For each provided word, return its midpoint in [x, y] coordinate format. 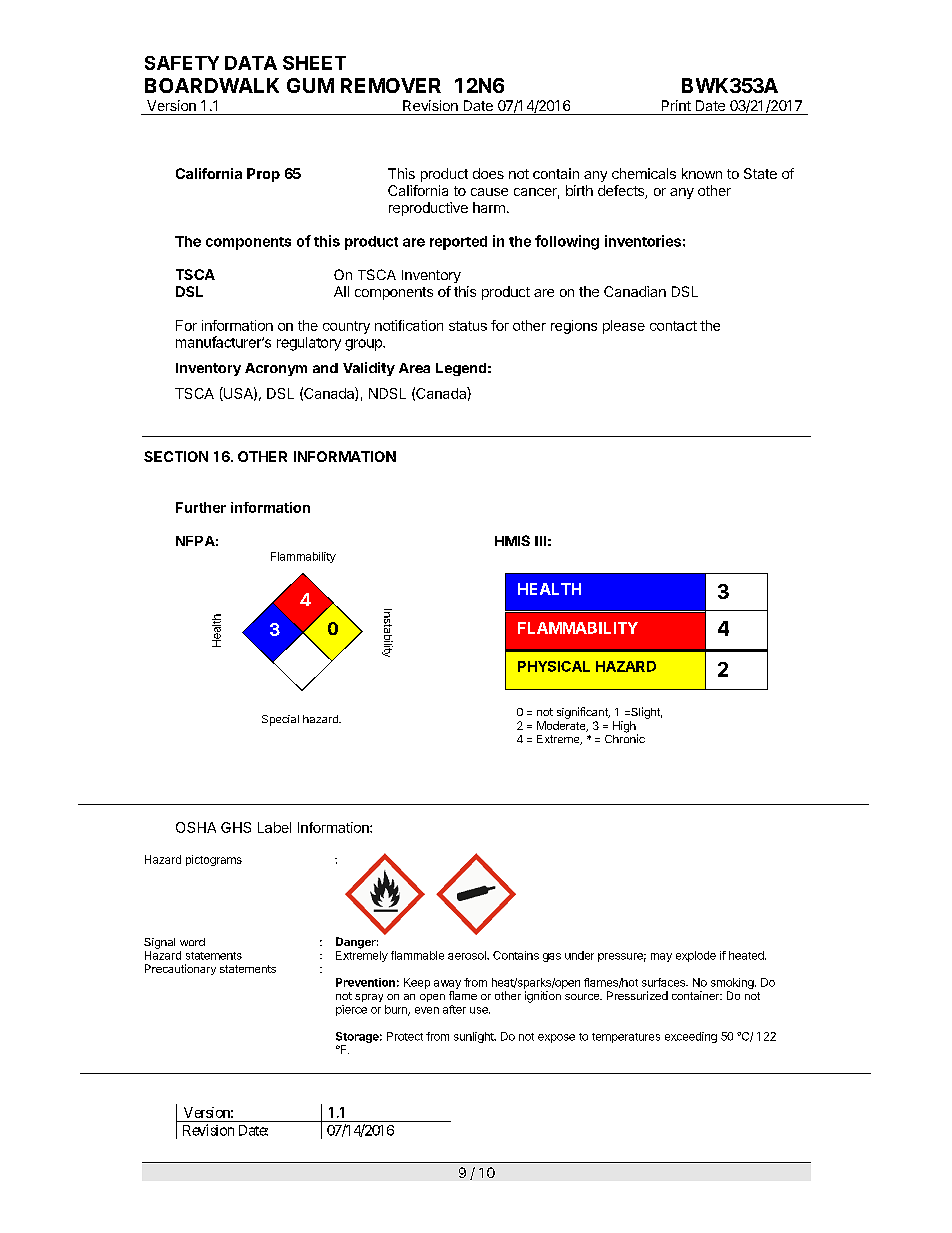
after [454, 1009]
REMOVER [391, 85]
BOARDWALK [212, 85]
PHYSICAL [554, 666]
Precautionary [180, 969]
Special [280, 720]
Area [414, 368]
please [624, 327]
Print [676, 105]
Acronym [276, 369]
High [625, 728]
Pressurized [637, 995]
